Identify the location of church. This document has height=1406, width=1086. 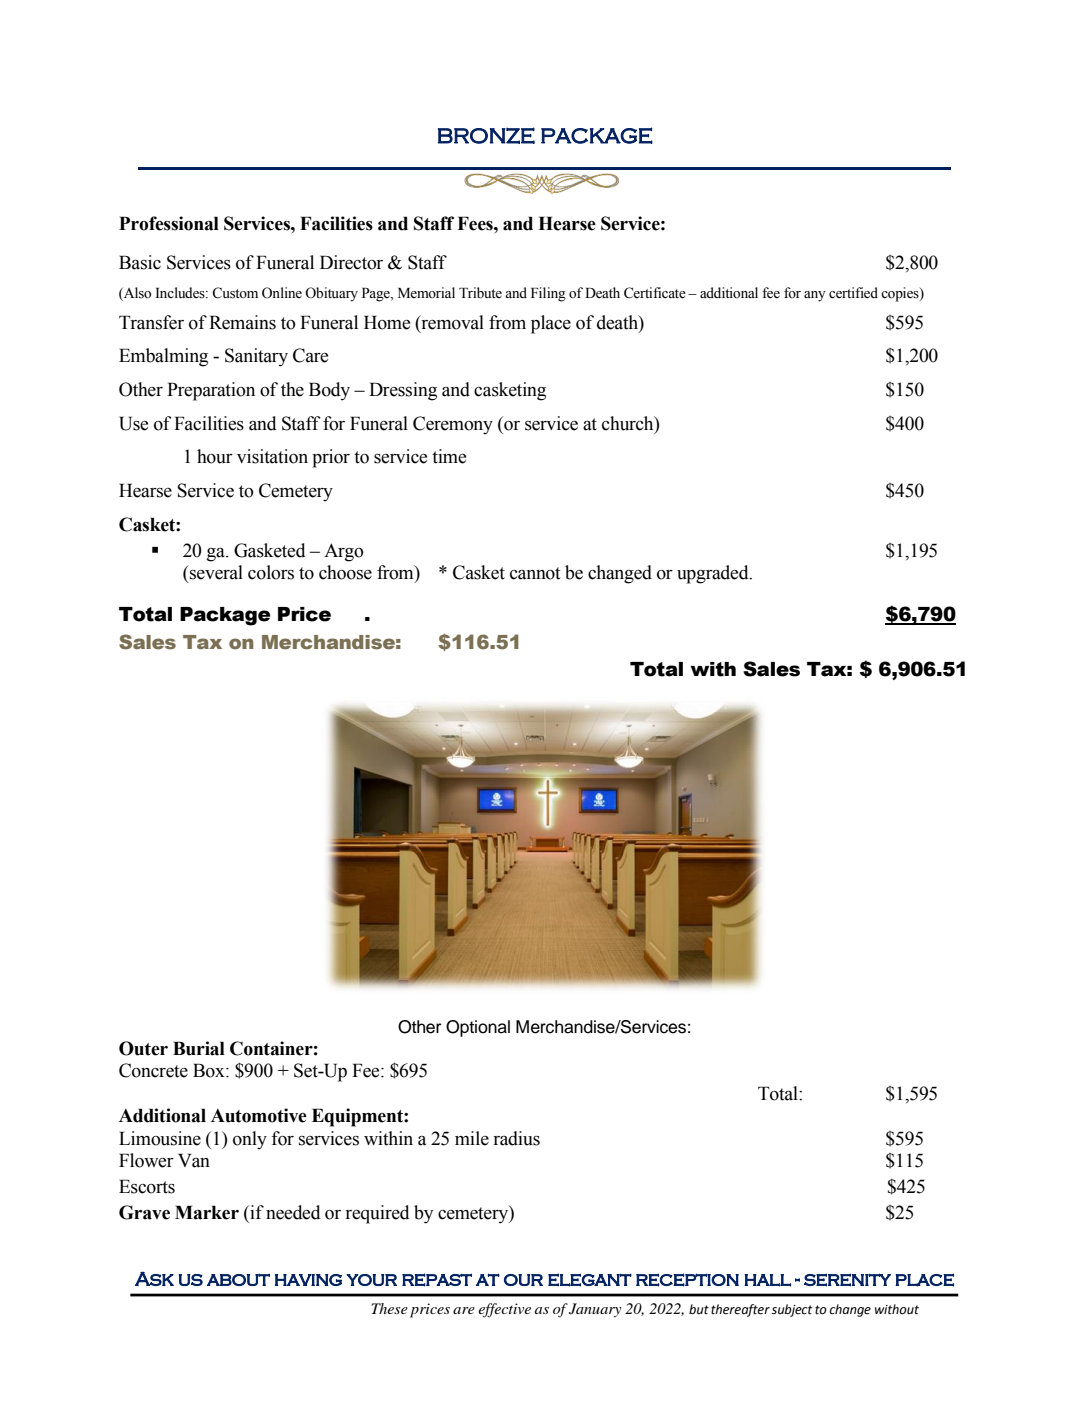
(629, 423).
